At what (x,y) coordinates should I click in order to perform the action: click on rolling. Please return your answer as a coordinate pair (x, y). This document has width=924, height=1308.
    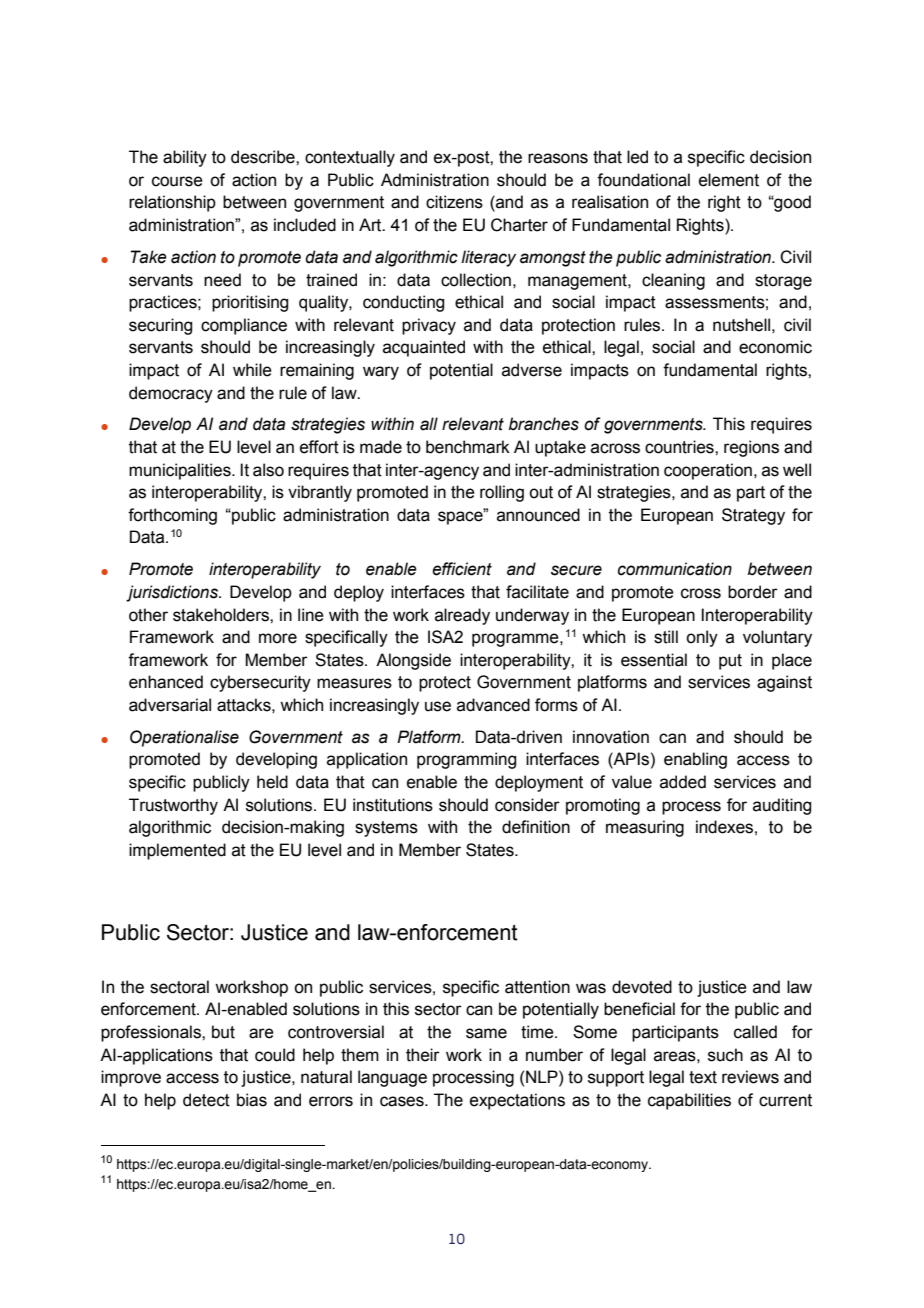
    Looking at the image, I should click on (502, 493).
